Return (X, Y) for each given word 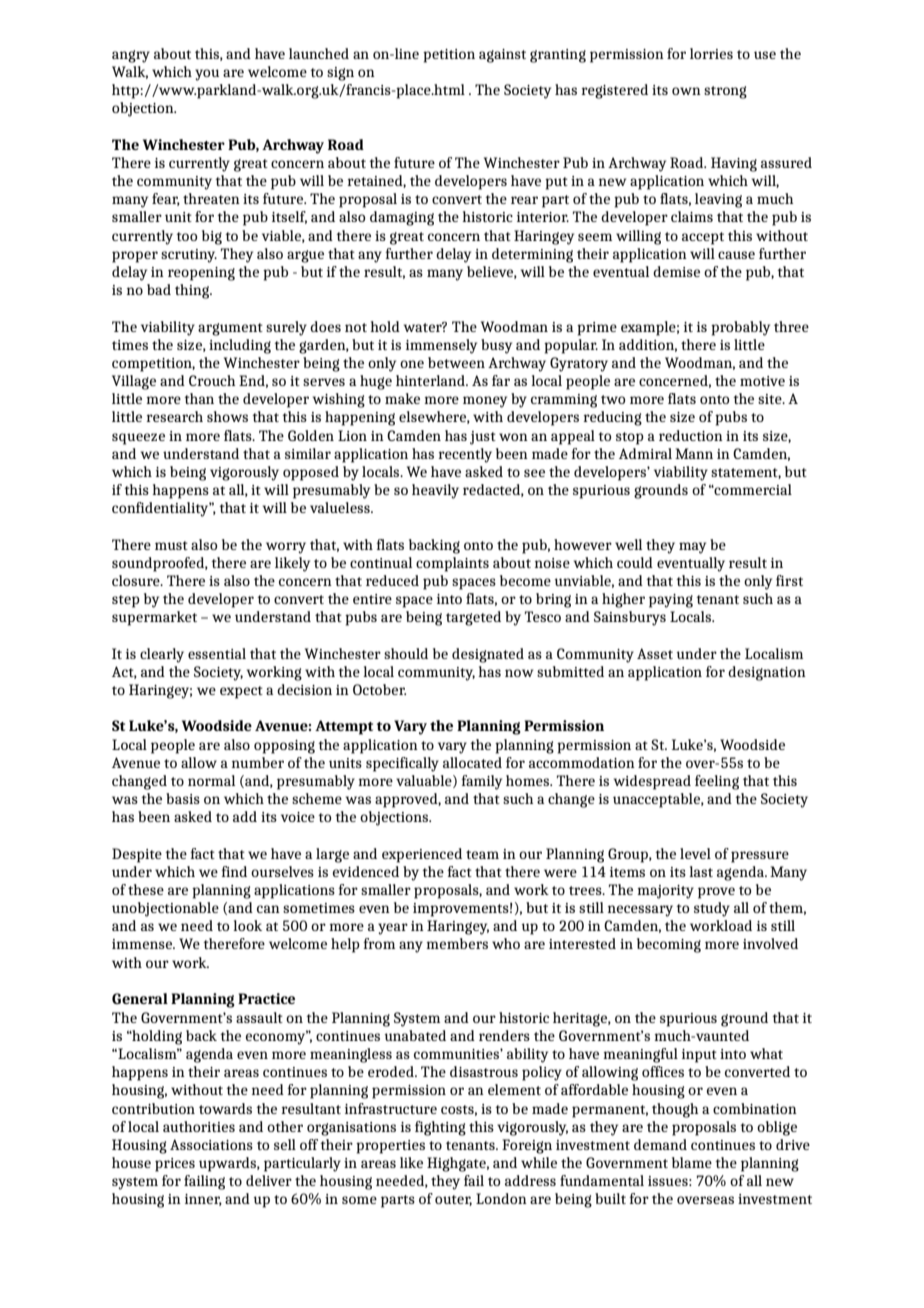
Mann (694, 453)
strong (725, 92)
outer (453, 1200)
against (502, 56)
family (481, 782)
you (207, 75)
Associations (211, 1144)
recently (465, 455)
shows (227, 416)
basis (183, 798)
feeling (717, 782)
